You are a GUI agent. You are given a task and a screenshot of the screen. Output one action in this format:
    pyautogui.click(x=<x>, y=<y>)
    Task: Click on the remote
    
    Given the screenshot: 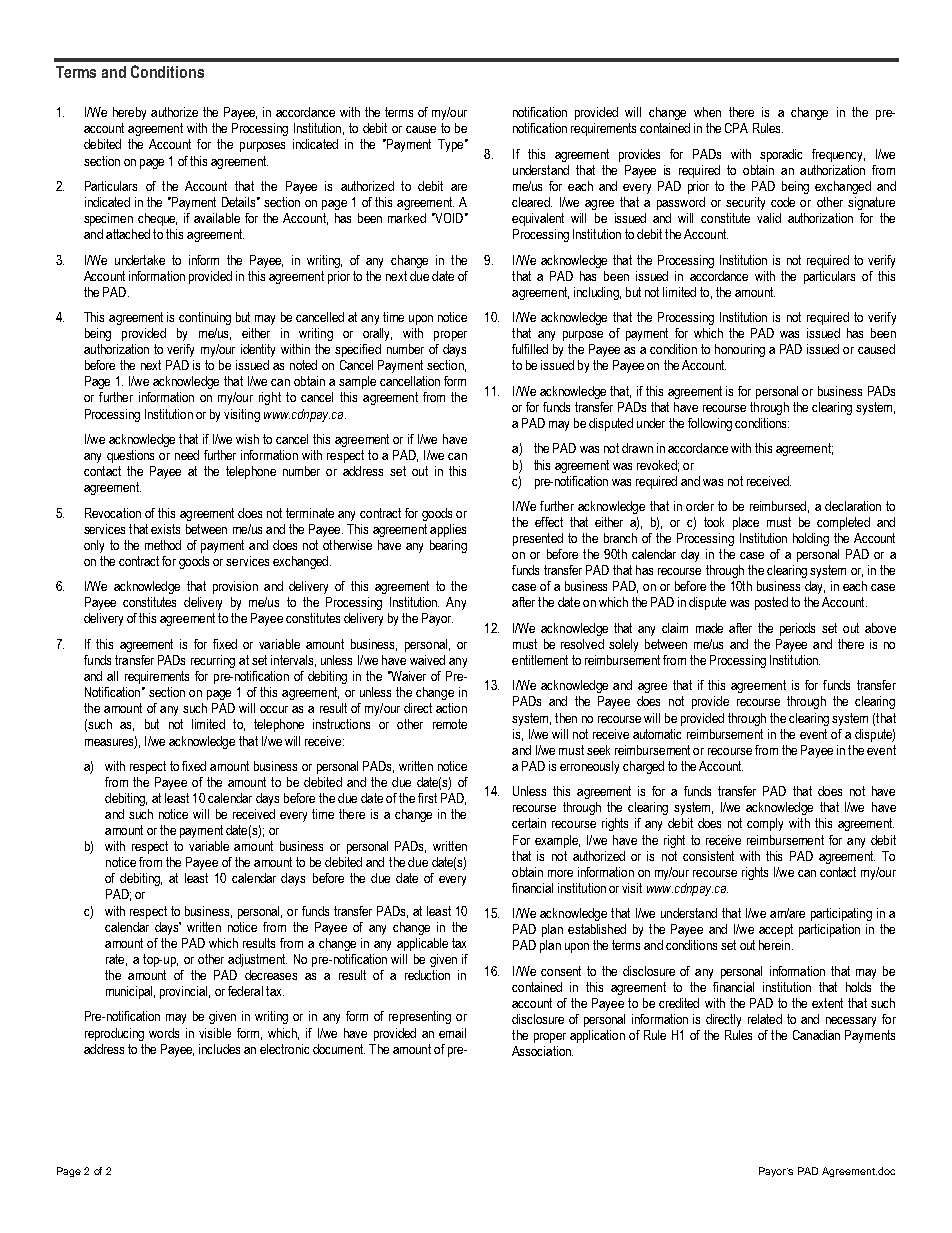 What is the action you would take?
    pyautogui.click(x=450, y=724)
